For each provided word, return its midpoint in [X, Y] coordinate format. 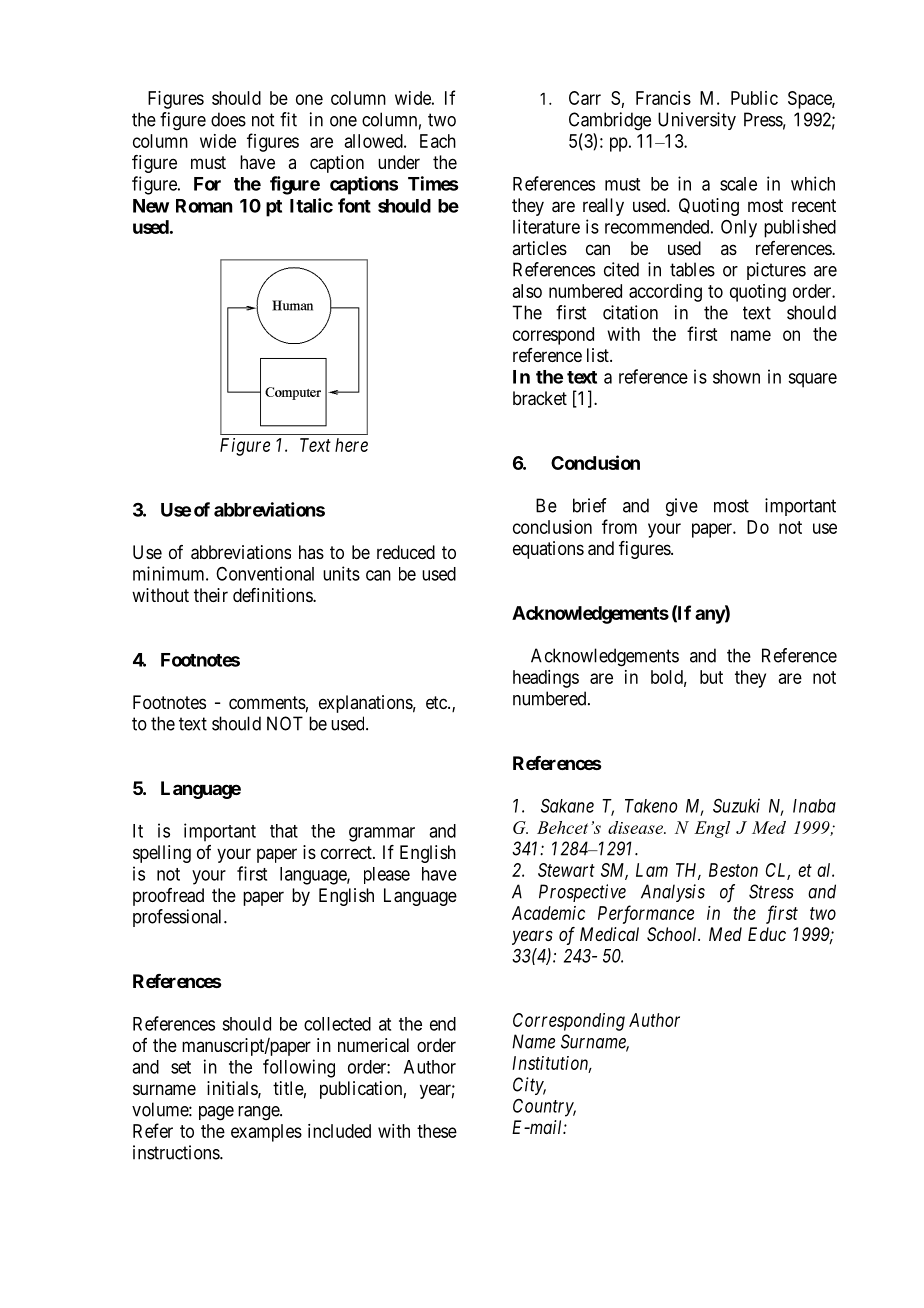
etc [437, 702]
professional [179, 918]
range [259, 1113]
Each [438, 141]
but [711, 677]
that [284, 831]
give [682, 507]
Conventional [265, 573]
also [527, 291]
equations [548, 550]
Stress [771, 891]
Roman [204, 206]
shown [736, 377]
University [697, 121]
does [228, 119]
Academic [548, 913]
